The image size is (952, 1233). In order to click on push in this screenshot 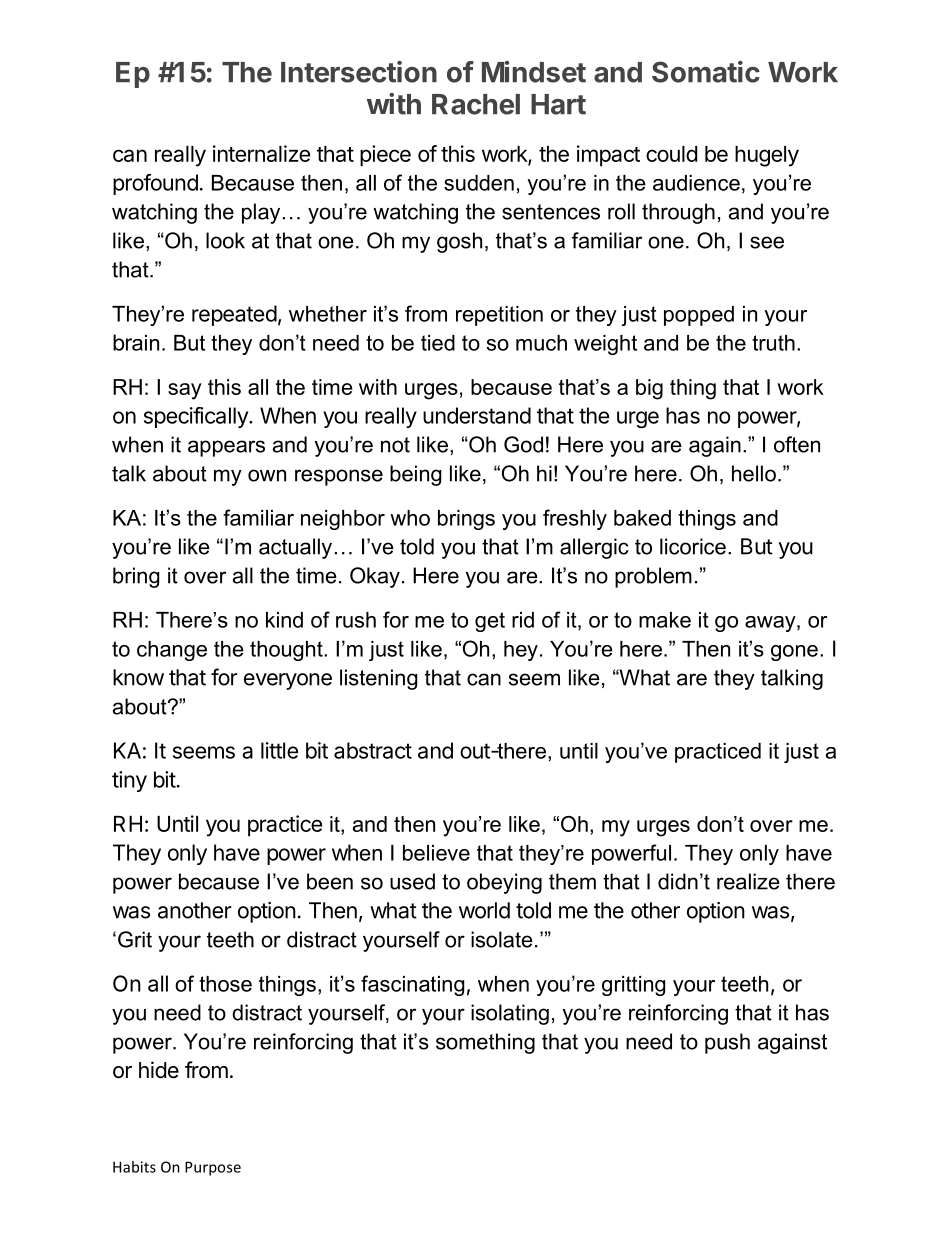, I will do `click(727, 1043)`.
